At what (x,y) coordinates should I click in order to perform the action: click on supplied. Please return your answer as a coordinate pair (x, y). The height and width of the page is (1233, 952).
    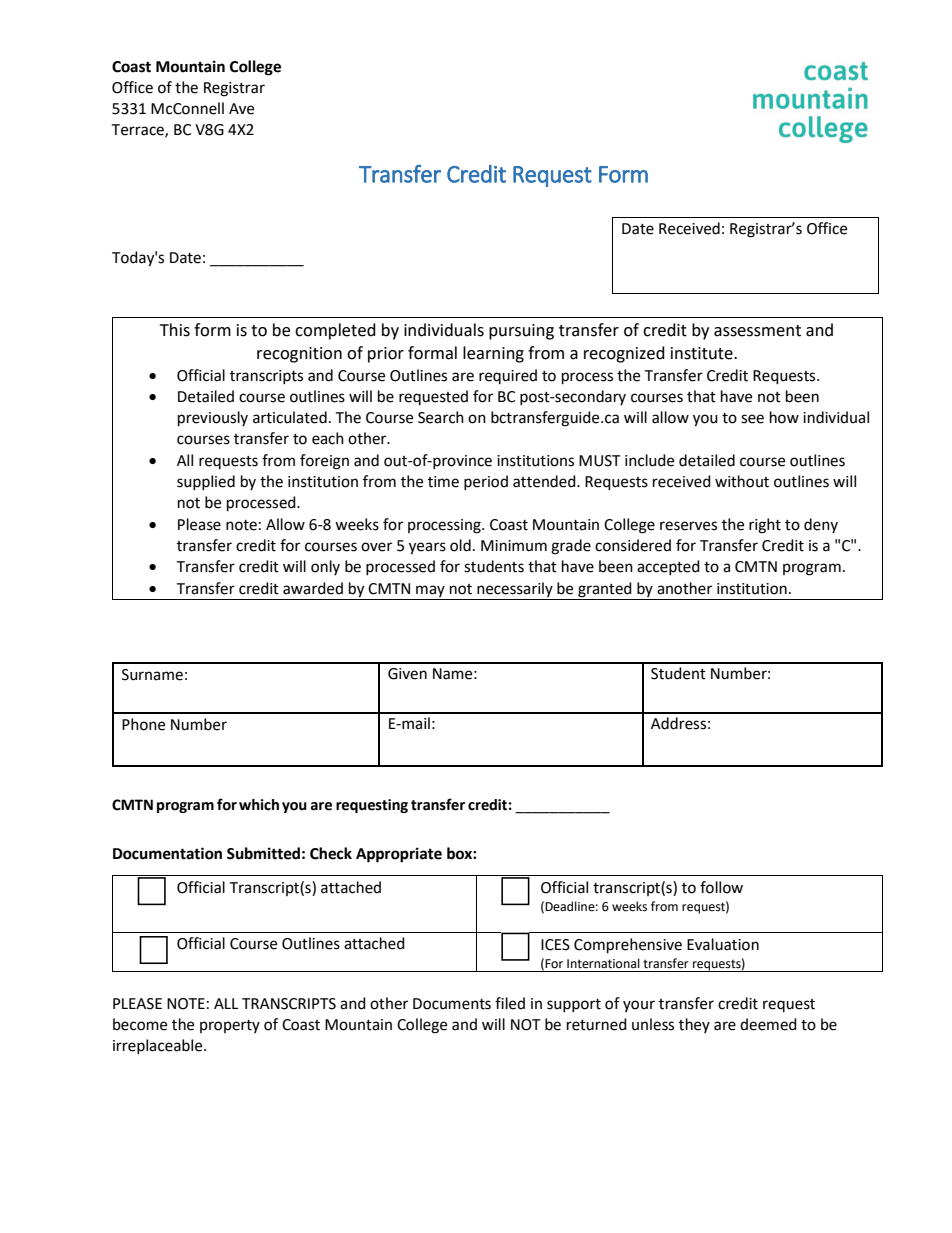
    Looking at the image, I should click on (206, 482).
